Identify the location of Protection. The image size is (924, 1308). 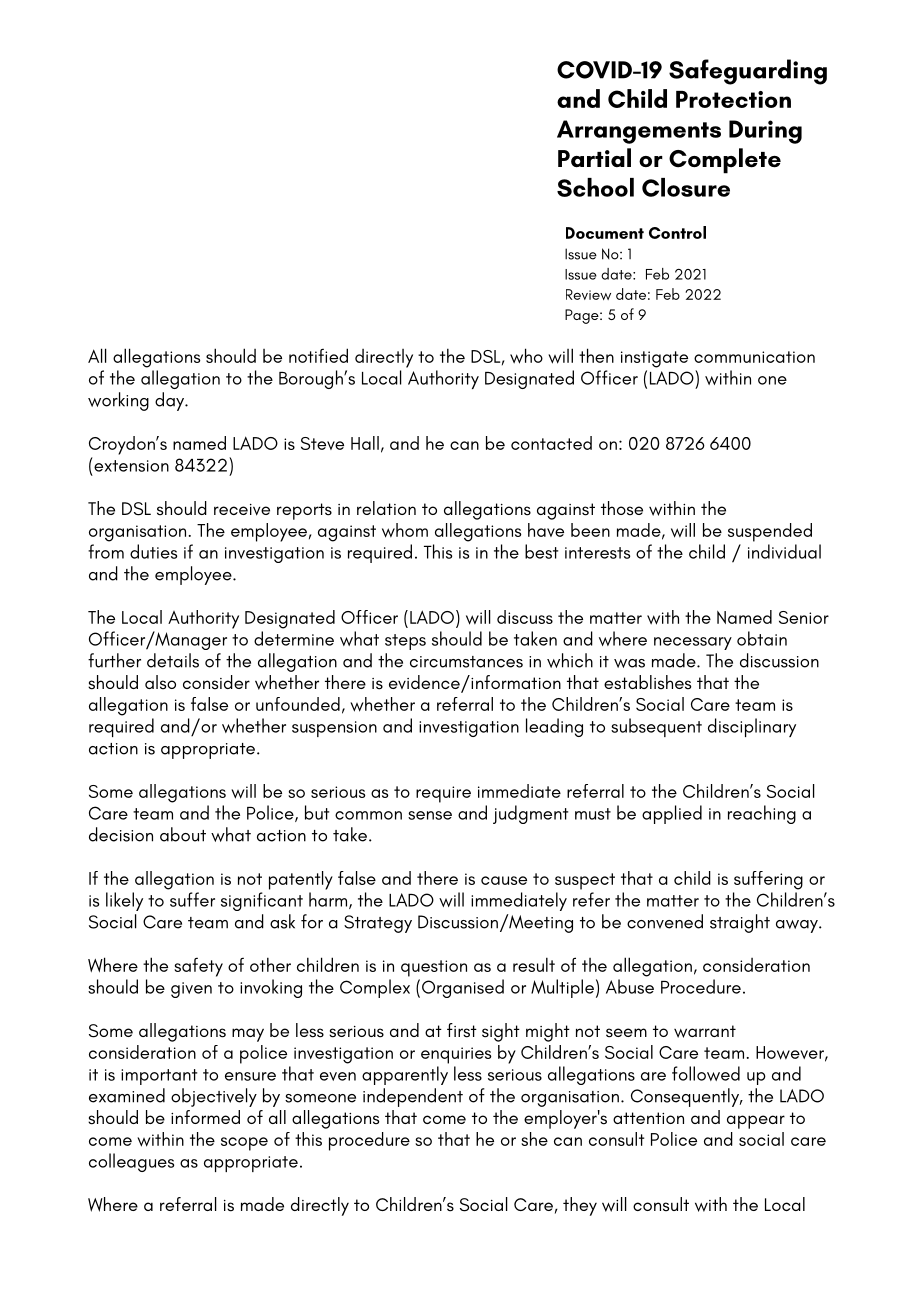
(733, 99).
